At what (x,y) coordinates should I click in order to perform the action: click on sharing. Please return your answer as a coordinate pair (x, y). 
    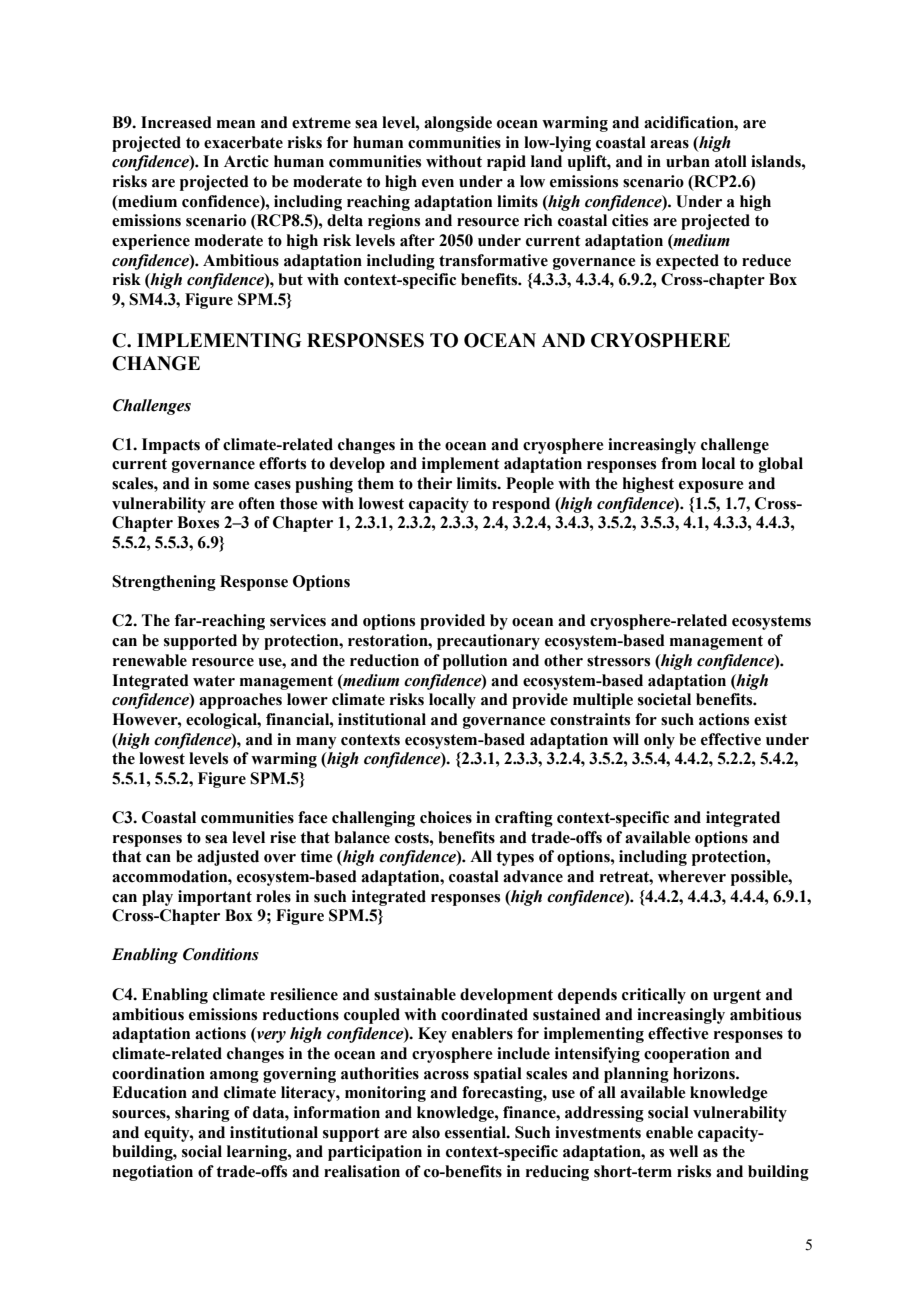
    Looking at the image, I should click on (202, 1114).
